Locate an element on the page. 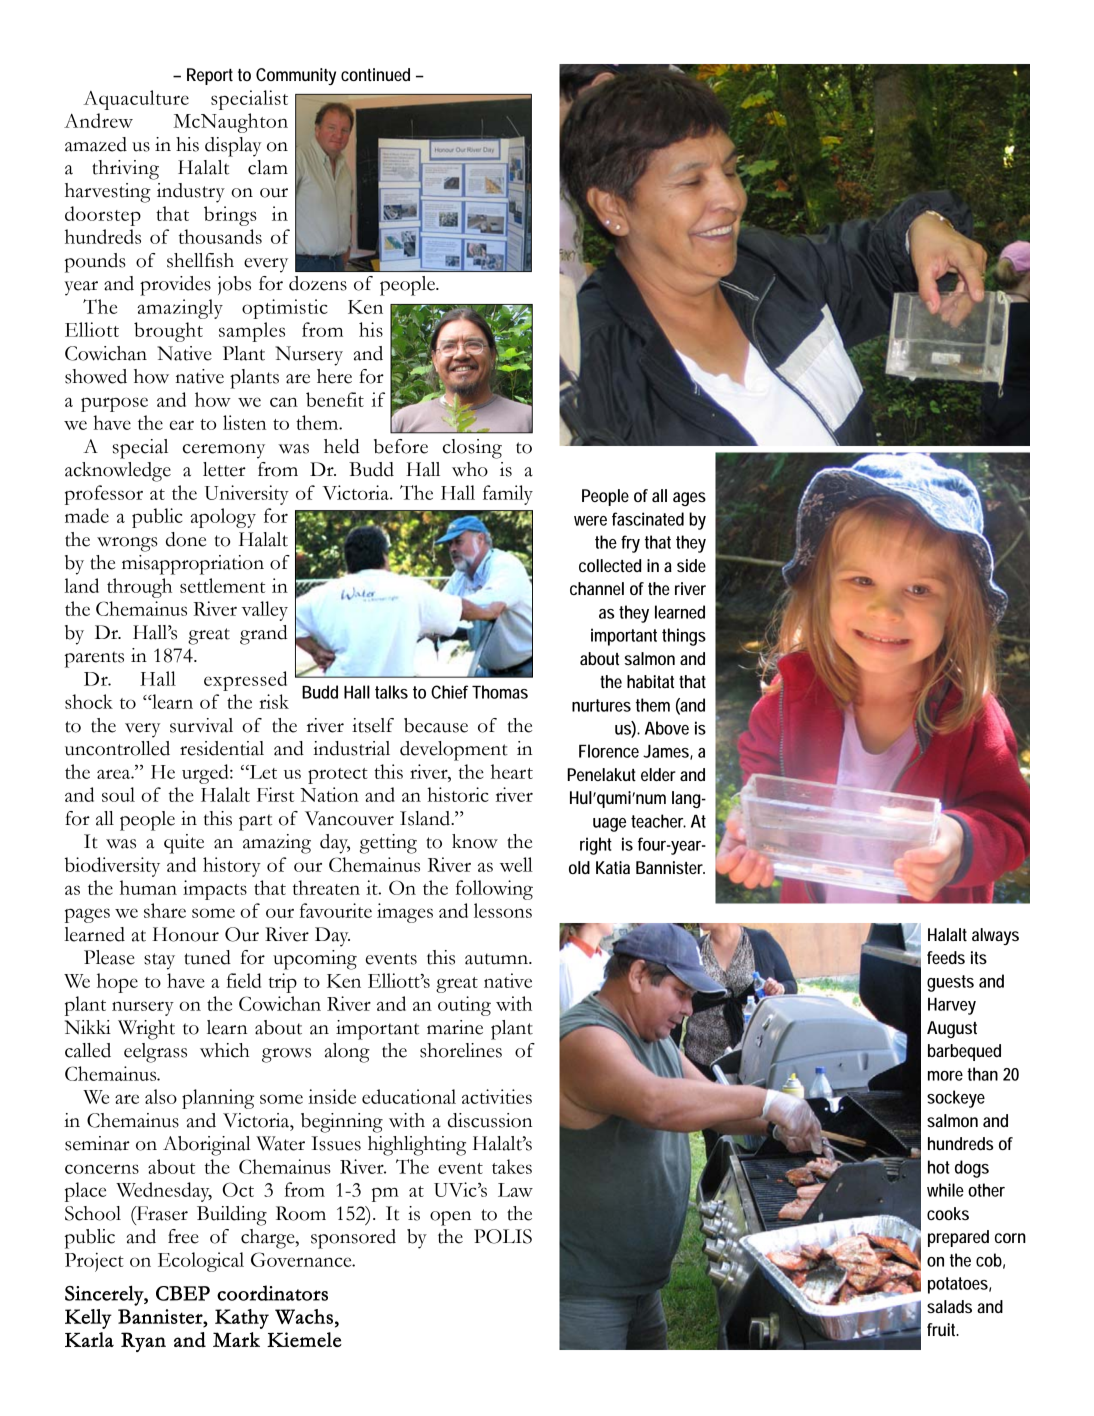  listen is located at coordinates (244, 422).
